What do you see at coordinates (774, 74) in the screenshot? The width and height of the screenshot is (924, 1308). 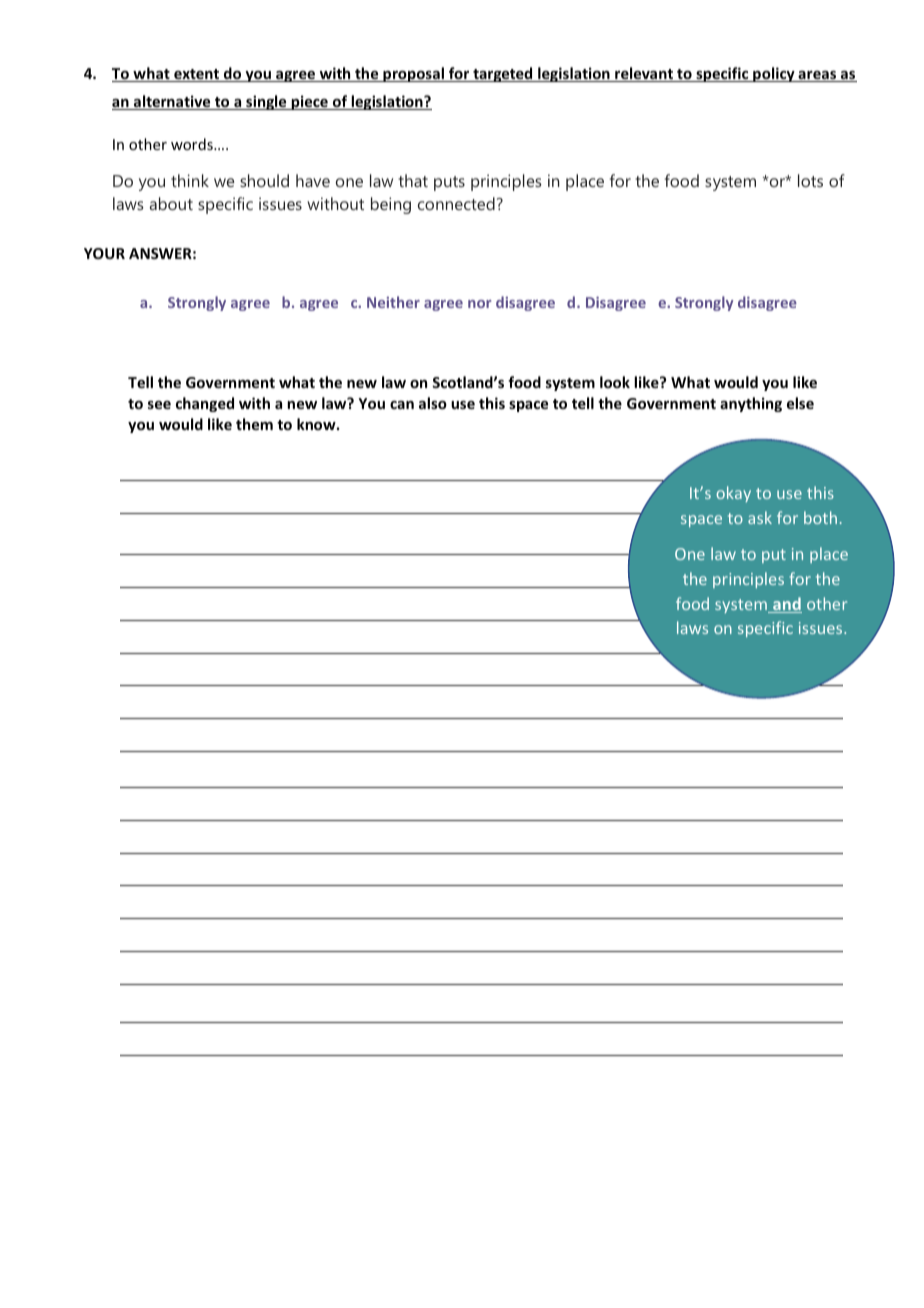 I see `policy` at bounding box center [774, 74].
